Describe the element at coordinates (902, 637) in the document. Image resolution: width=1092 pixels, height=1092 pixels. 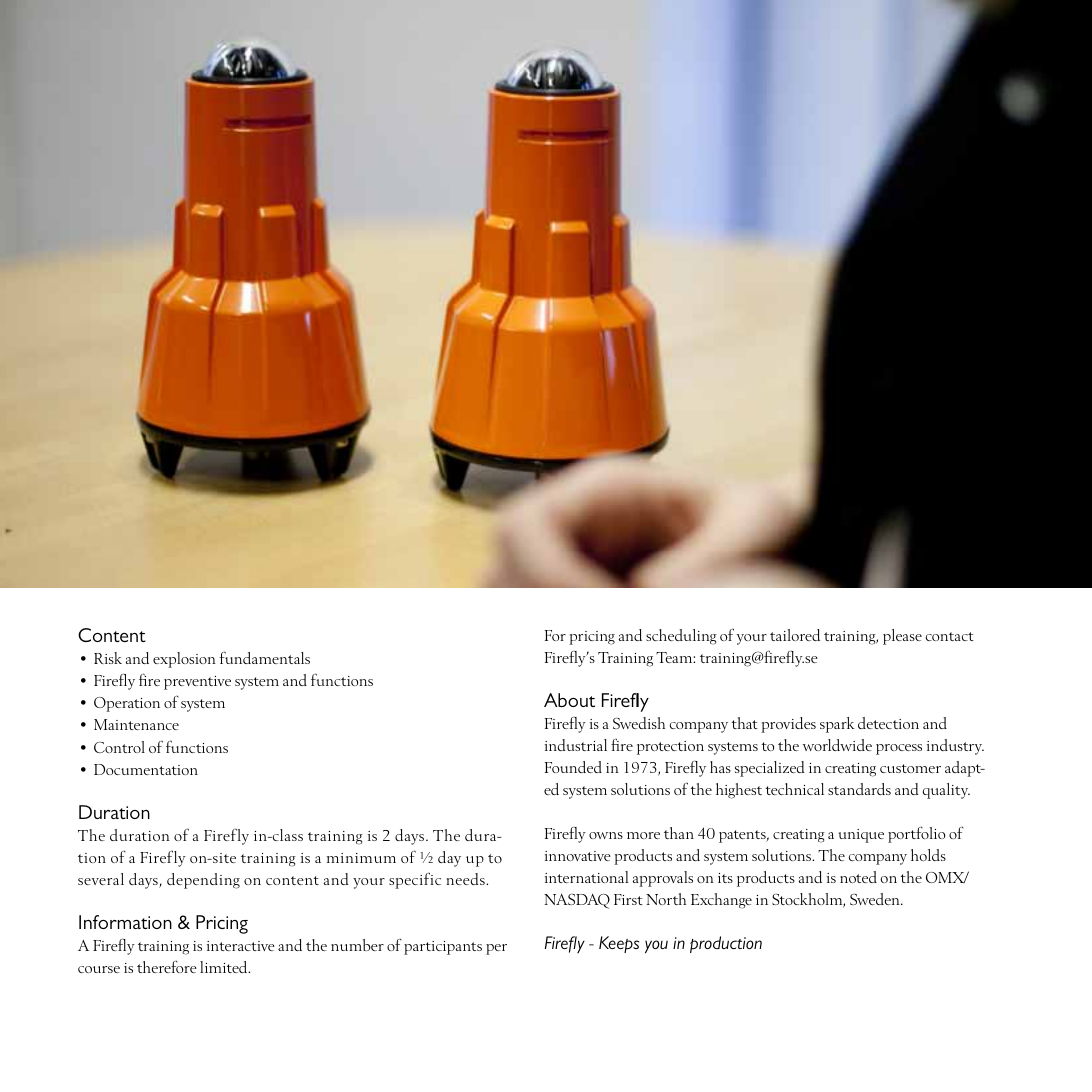
I see `please` at that location.
